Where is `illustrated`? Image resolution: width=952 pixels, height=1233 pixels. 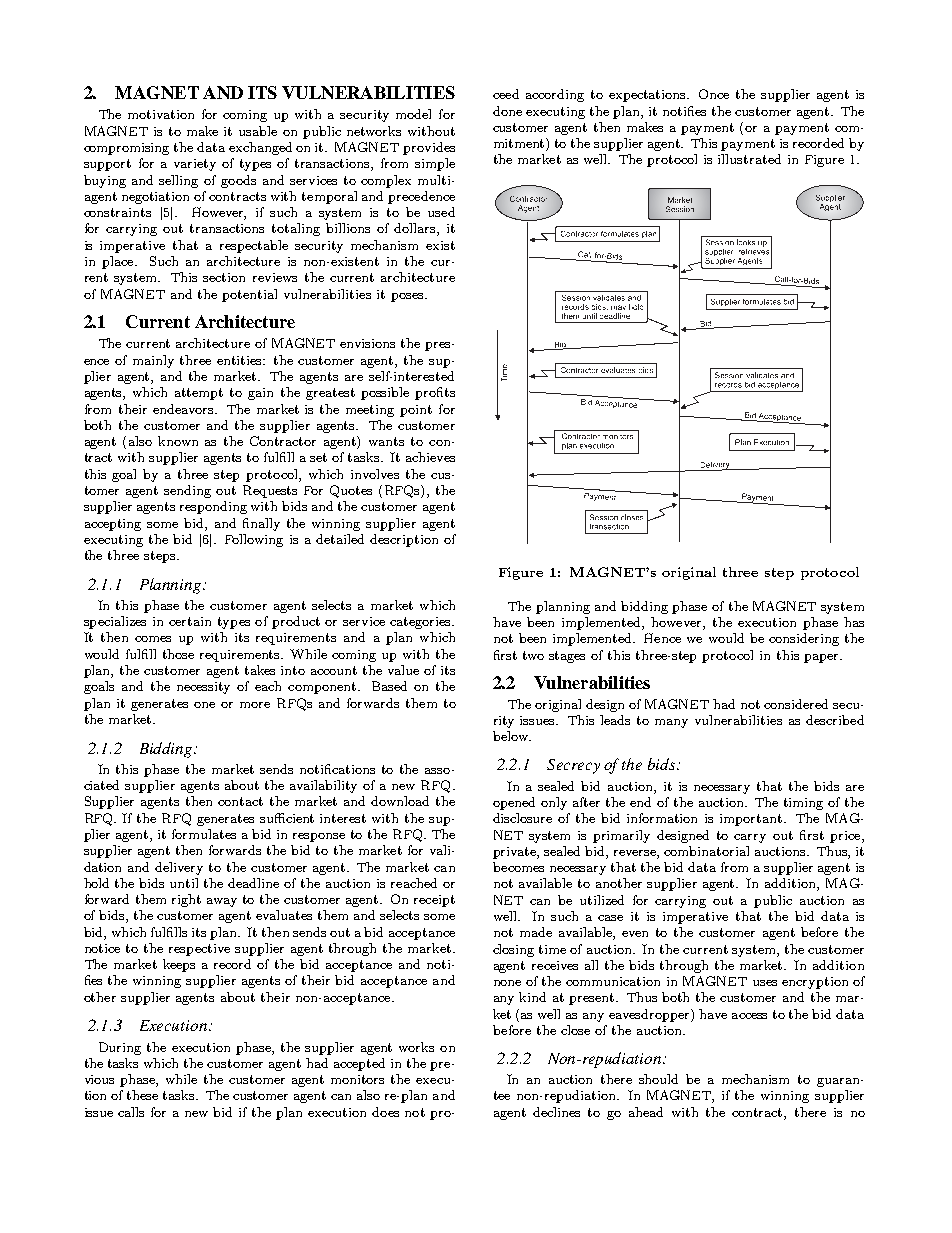
illustrated is located at coordinates (749, 159).
